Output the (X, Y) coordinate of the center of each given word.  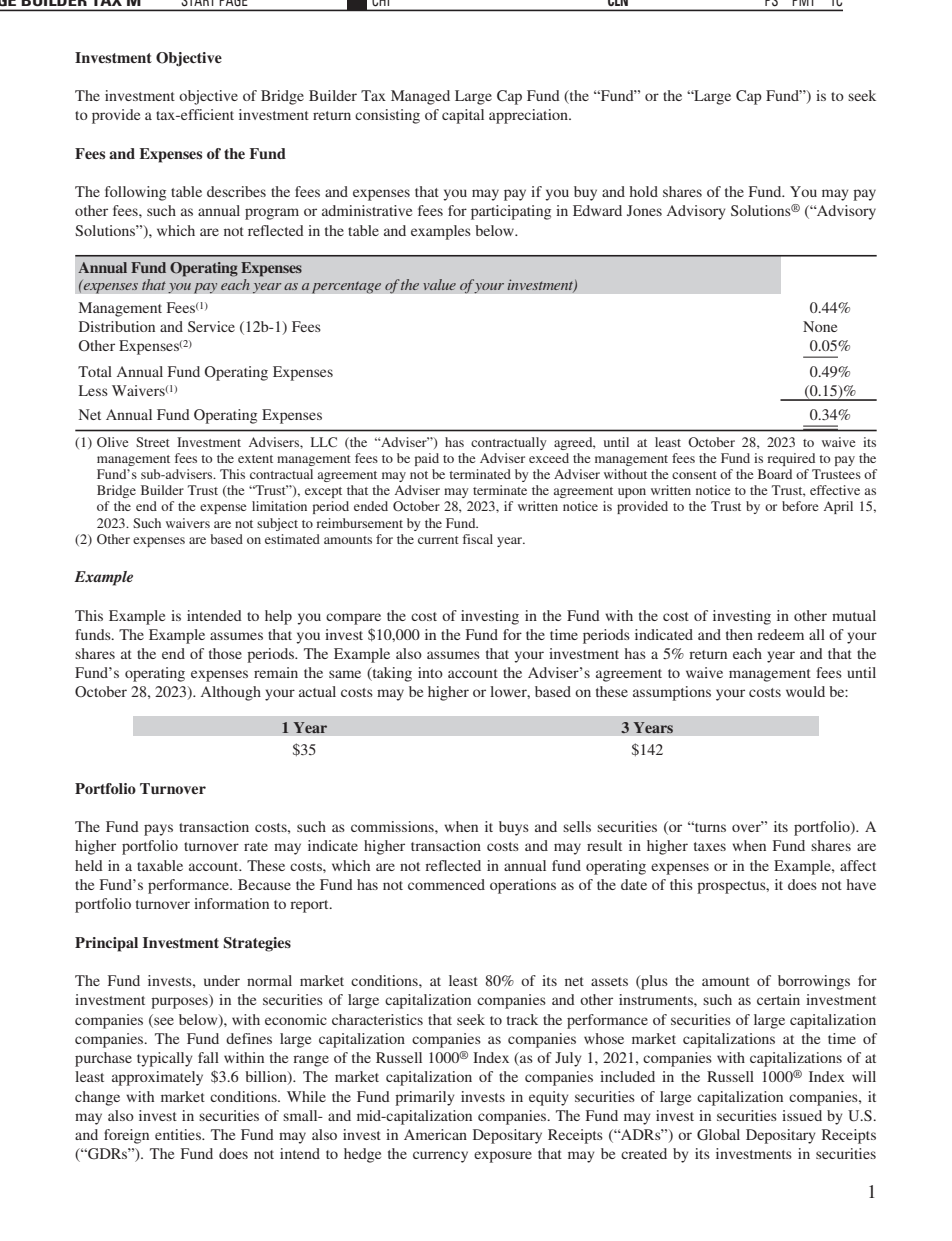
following (135, 193)
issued (802, 1115)
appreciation (529, 116)
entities (179, 1134)
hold (644, 191)
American (435, 1134)
